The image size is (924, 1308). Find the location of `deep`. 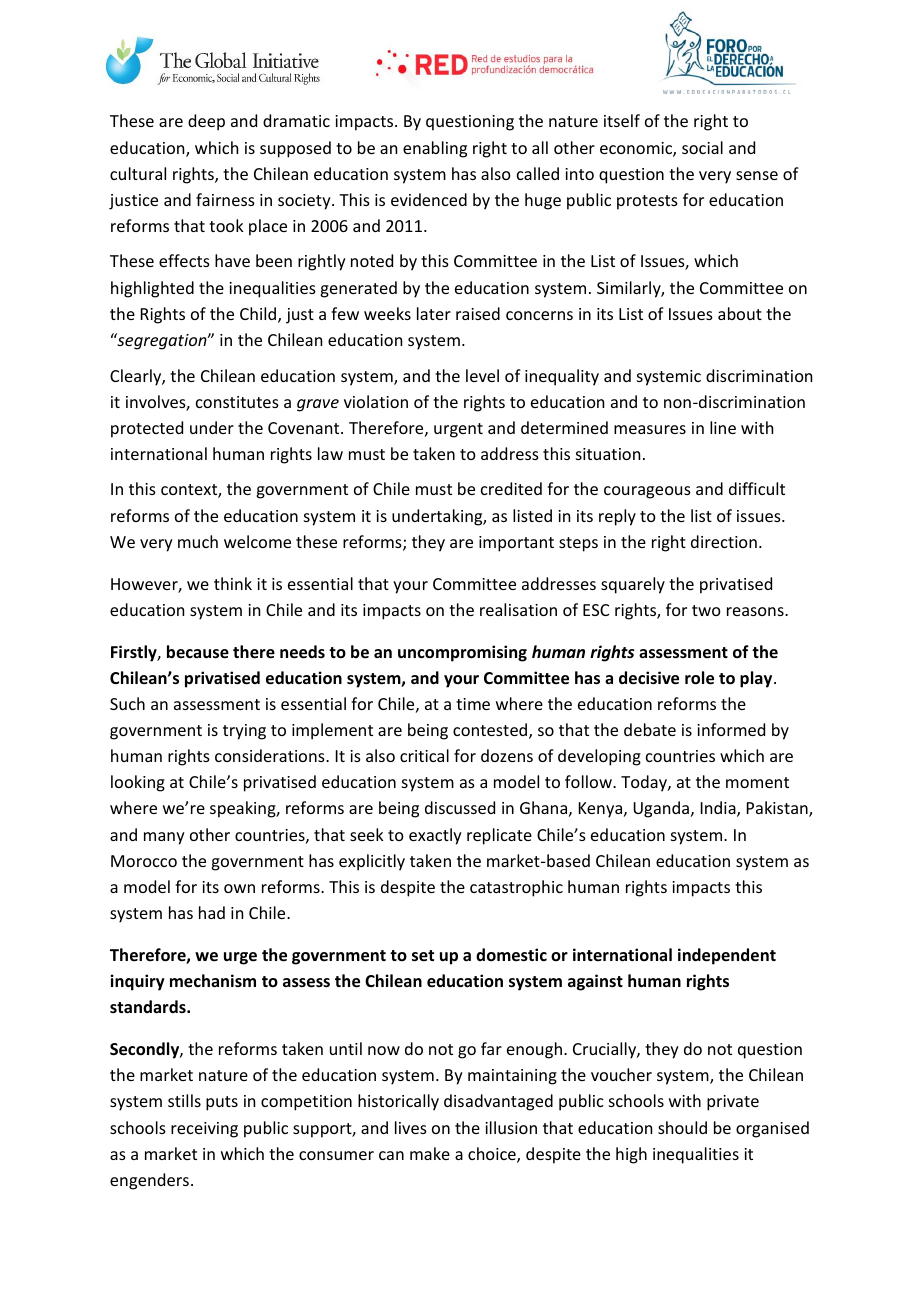

deep is located at coordinates (206, 122).
